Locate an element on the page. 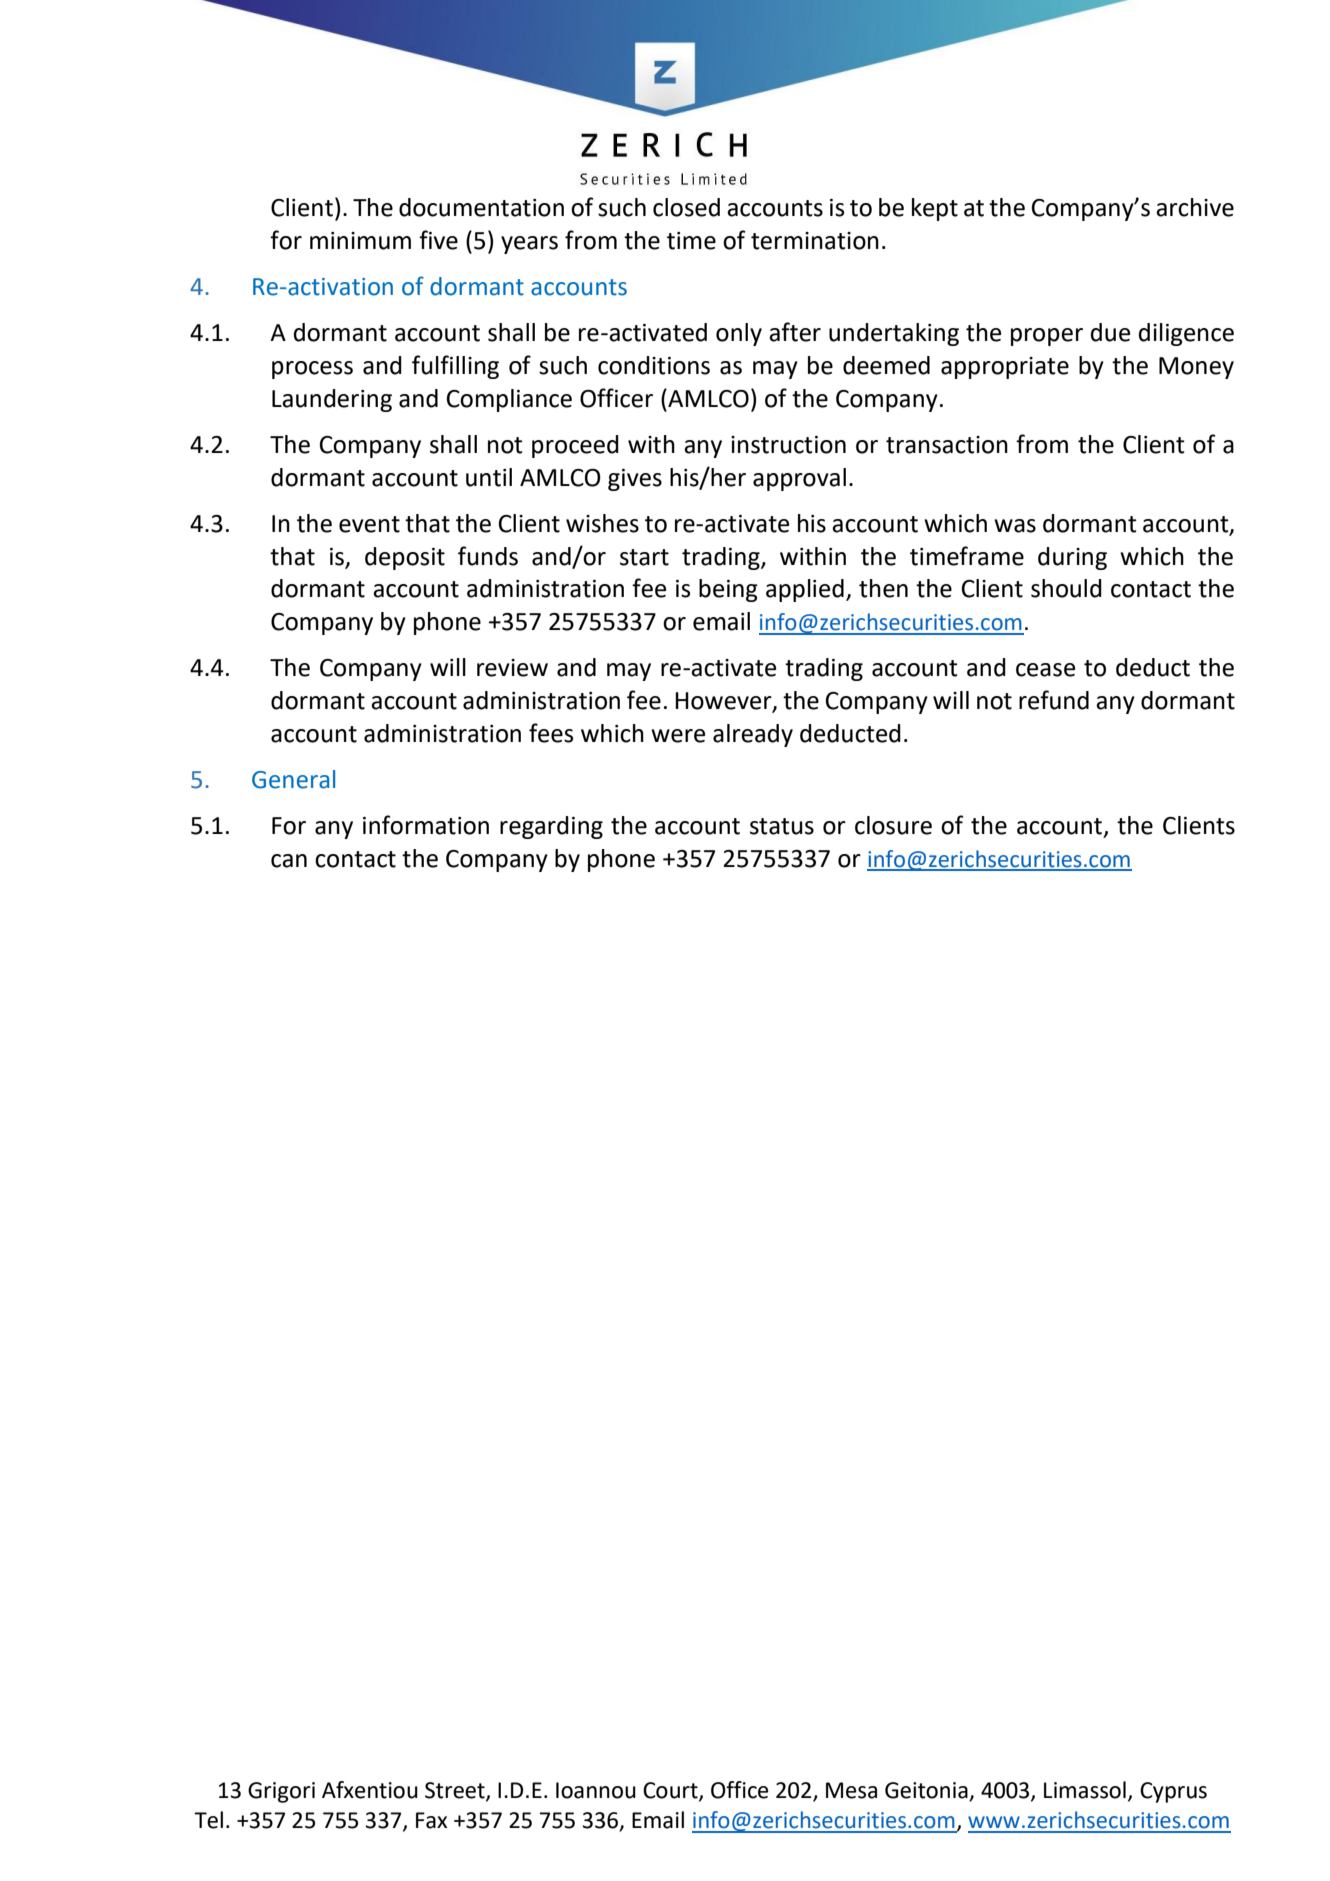 The height and width of the document is (1881, 1330). minimum is located at coordinates (360, 241).
